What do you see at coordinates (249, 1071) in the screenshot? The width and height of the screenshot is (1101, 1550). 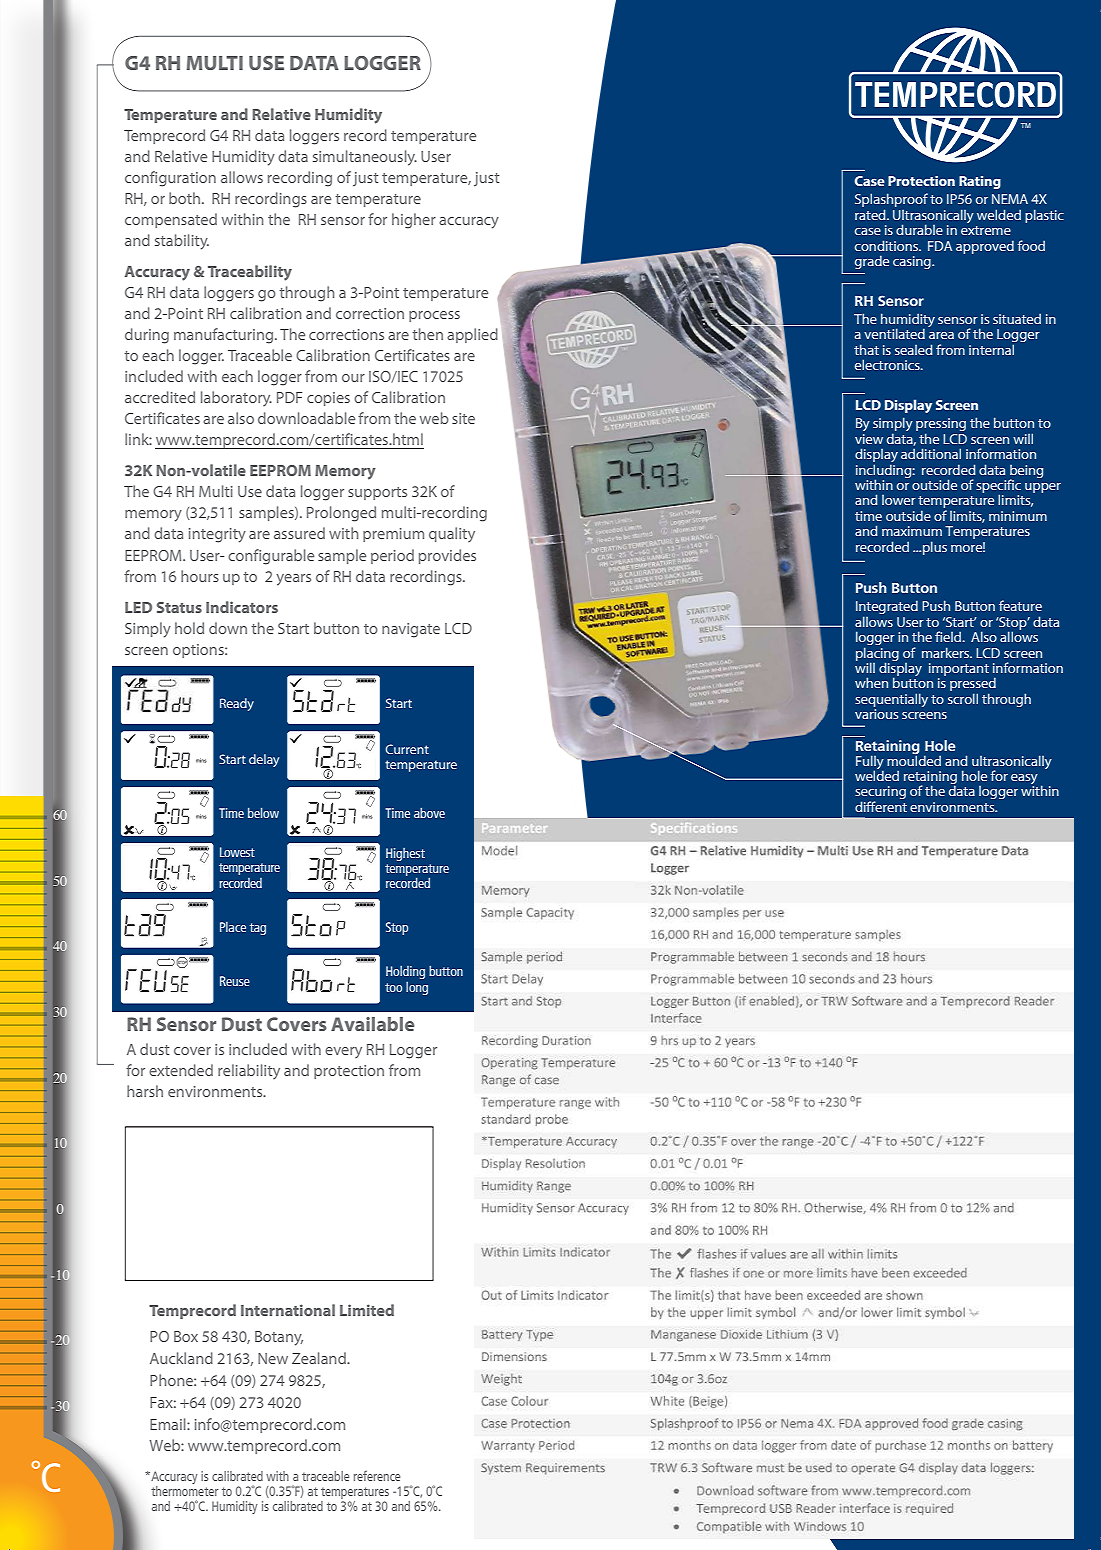 I see `reliability` at bounding box center [249, 1071].
